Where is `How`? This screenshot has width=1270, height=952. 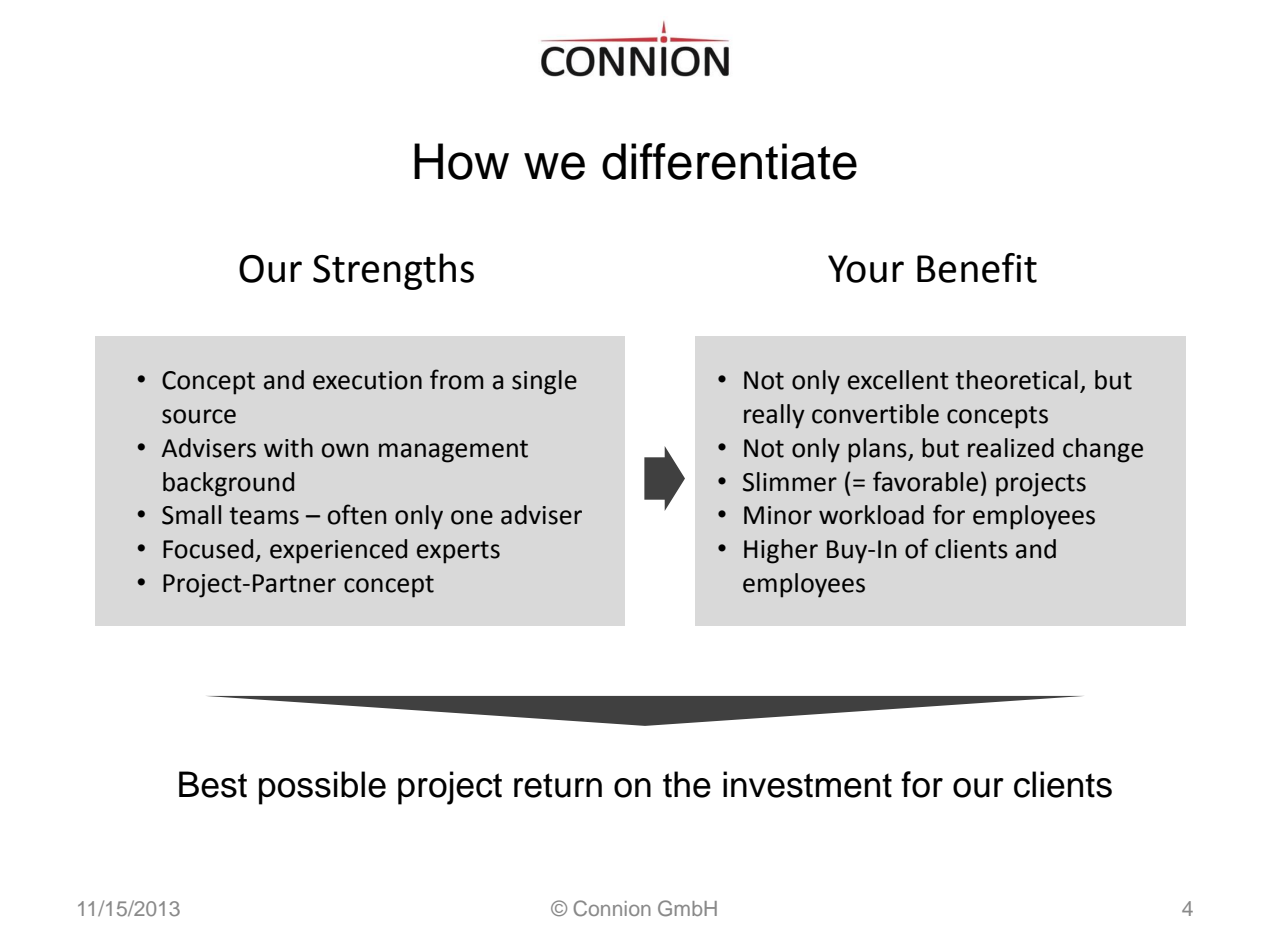
How is located at coordinates (461, 161).
